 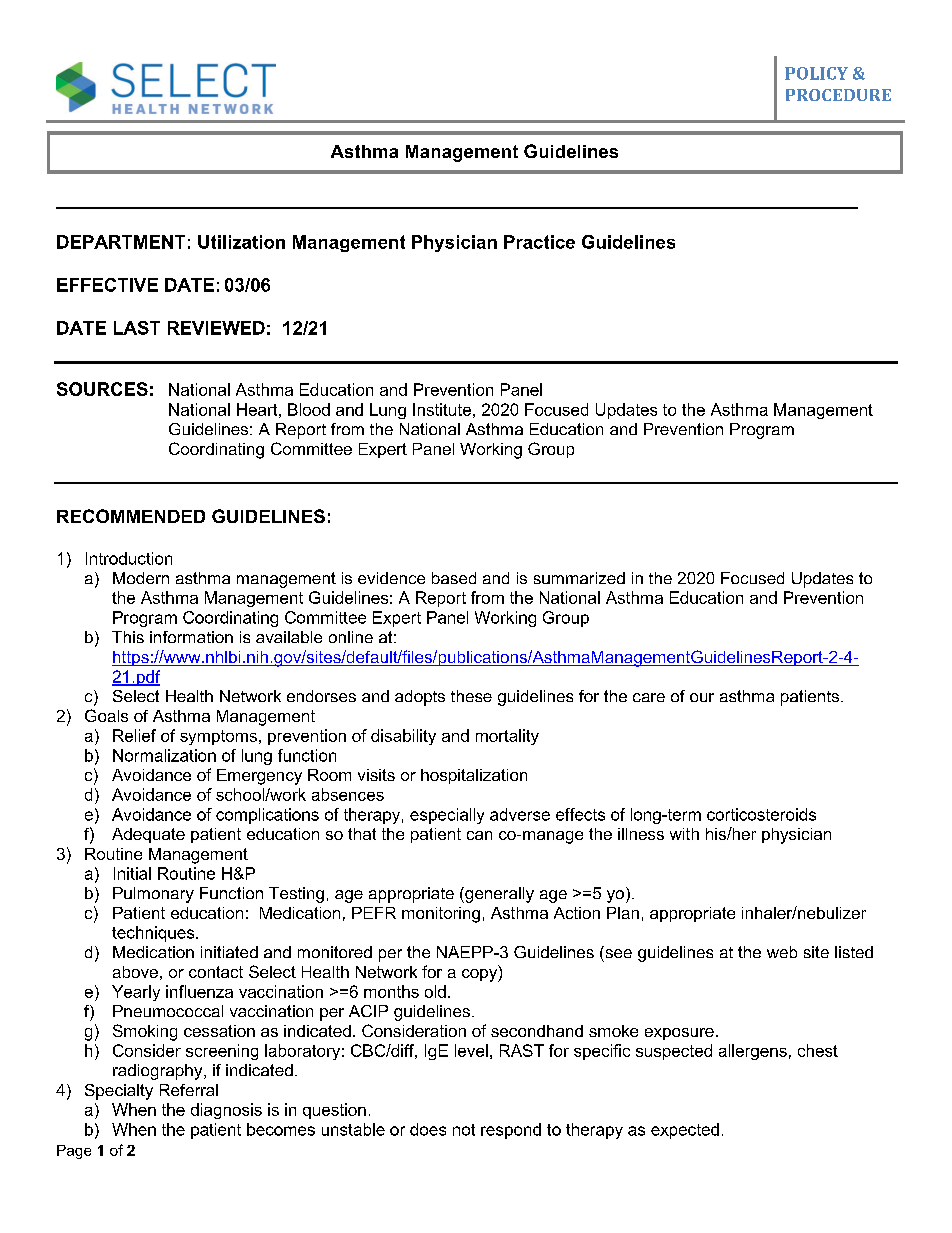 What do you see at coordinates (102, 389) in the screenshot?
I see `SOURCES` at bounding box center [102, 389].
